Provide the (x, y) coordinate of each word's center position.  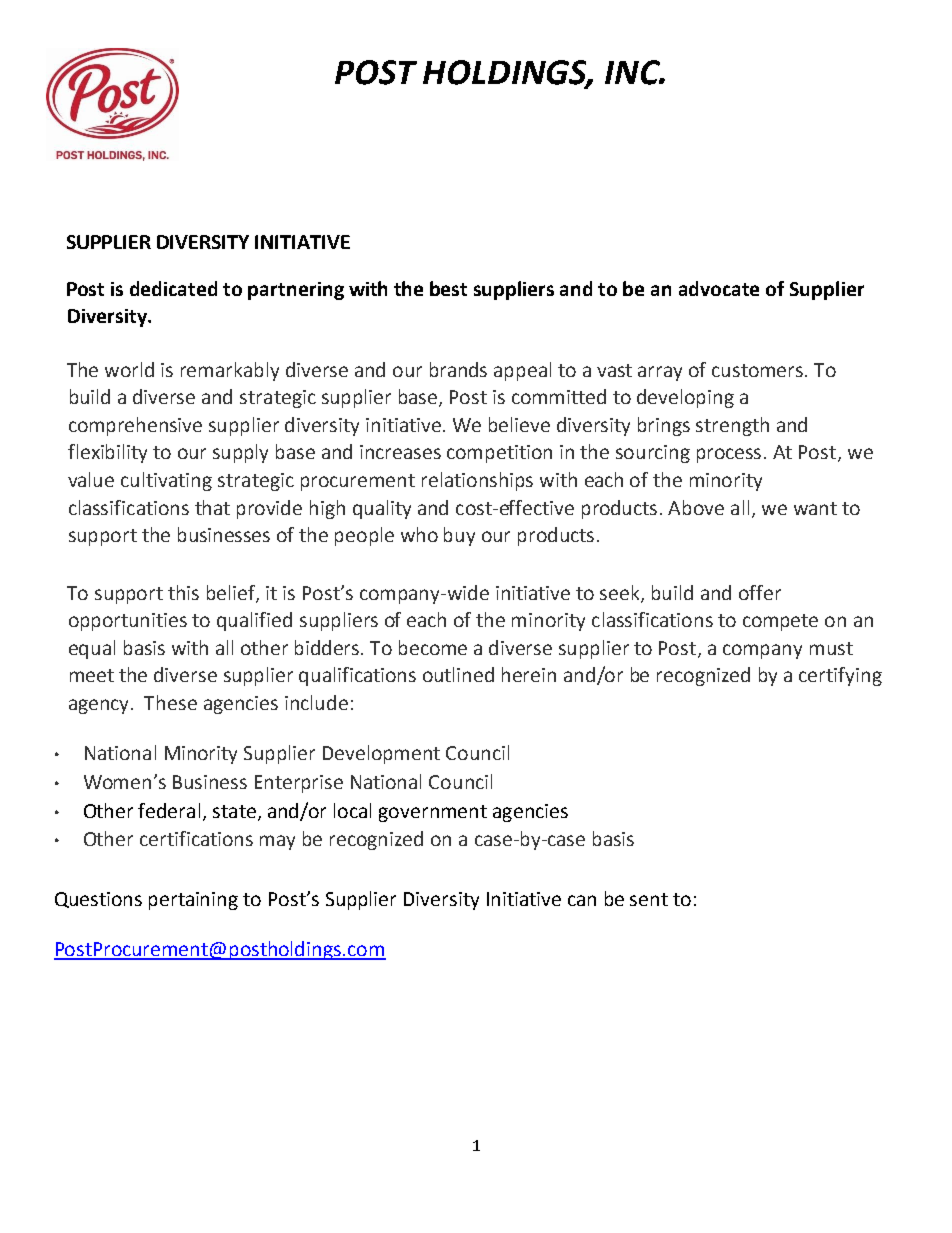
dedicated (173, 288)
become (433, 647)
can (582, 900)
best (448, 288)
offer (760, 592)
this (183, 592)
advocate (719, 288)
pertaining (193, 901)
